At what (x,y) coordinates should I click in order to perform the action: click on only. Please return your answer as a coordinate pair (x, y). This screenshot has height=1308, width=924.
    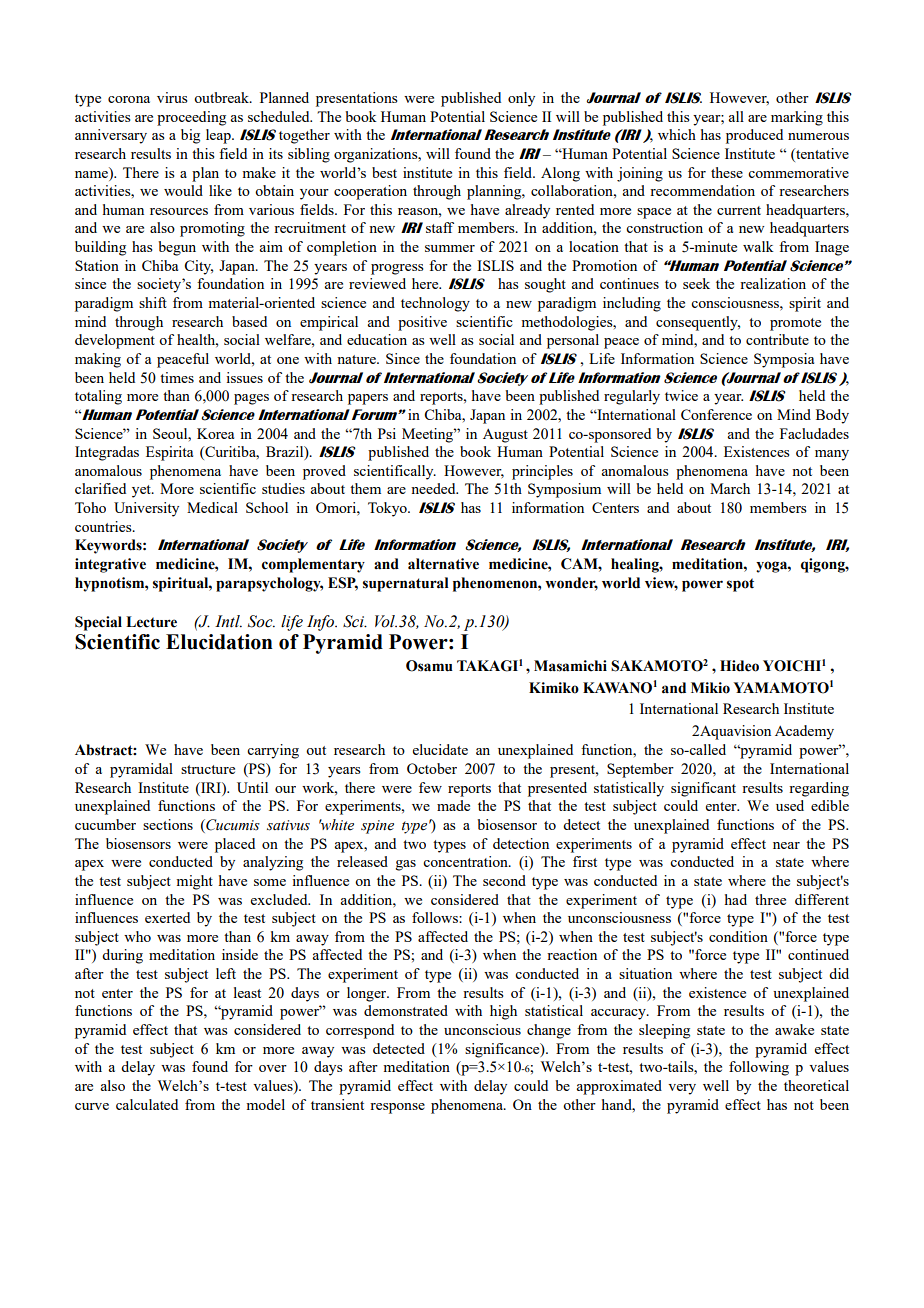
    Looking at the image, I should click on (521, 99).
